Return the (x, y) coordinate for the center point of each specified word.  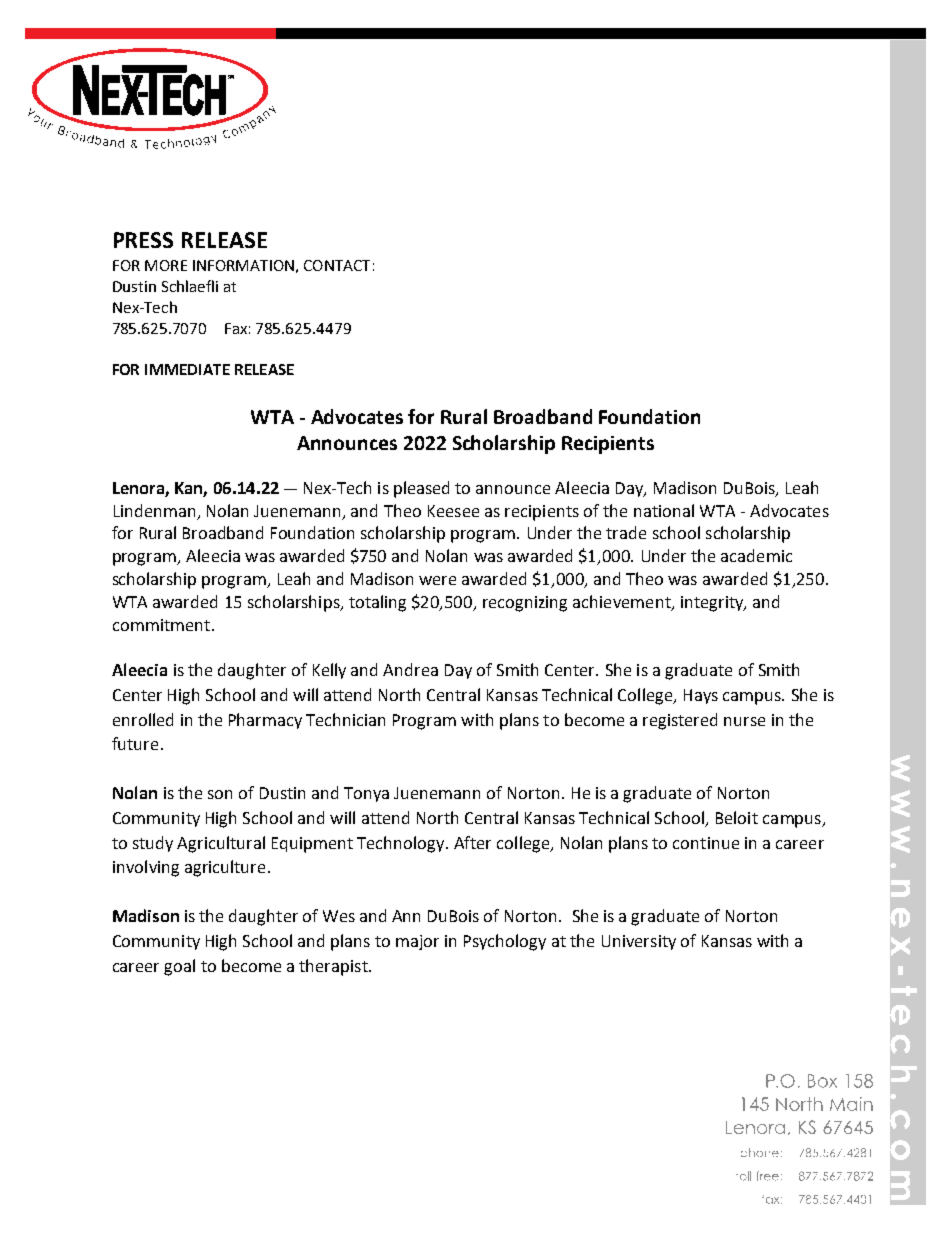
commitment (161, 625)
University (639, 942)
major (417, 942)
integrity (713, 604)
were (437, 580)
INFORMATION (243, 265)
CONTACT (337, 265)
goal (179, 967)
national (664, 510)
